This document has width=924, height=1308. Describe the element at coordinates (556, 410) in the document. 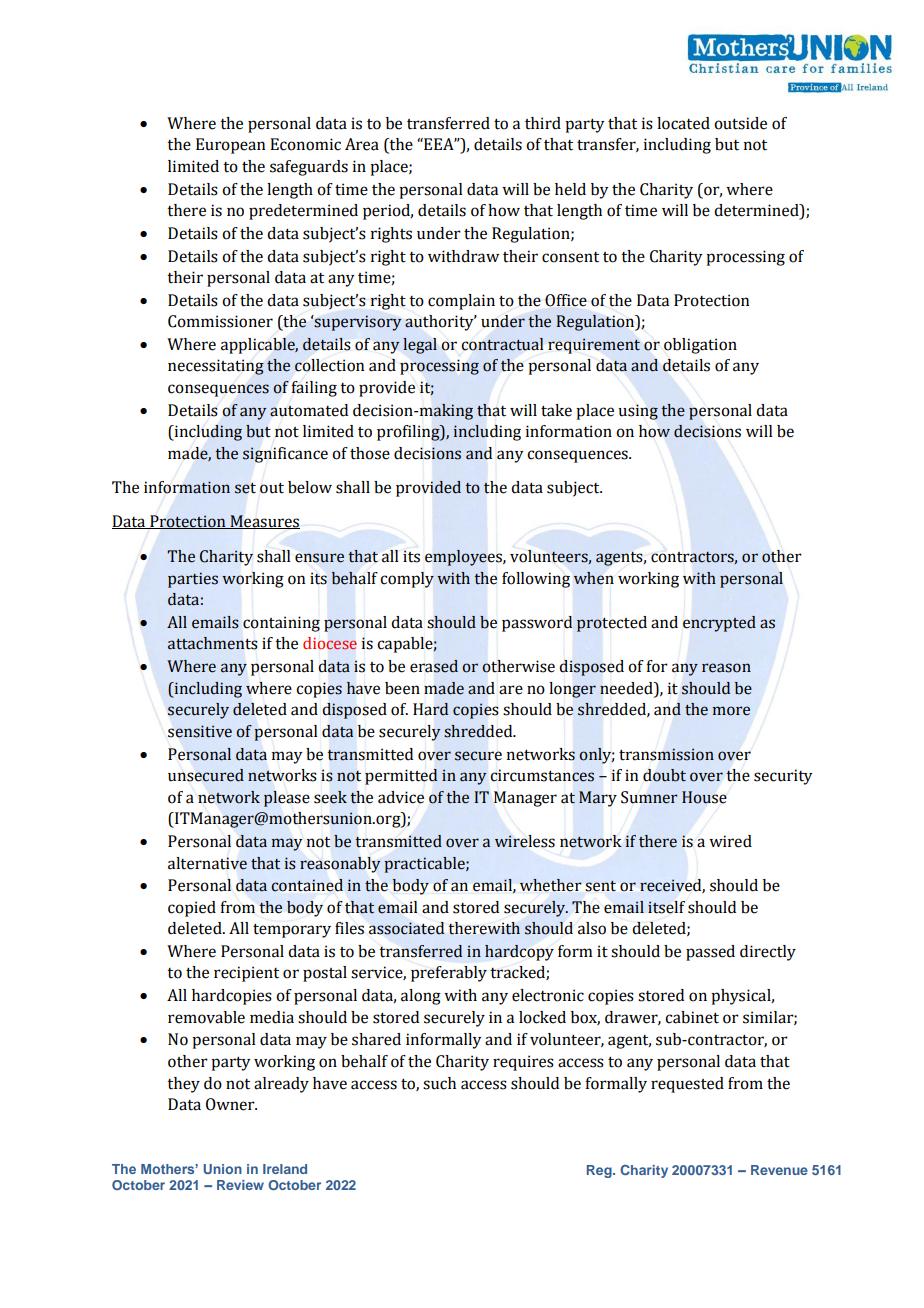

I see `take` at that location.
